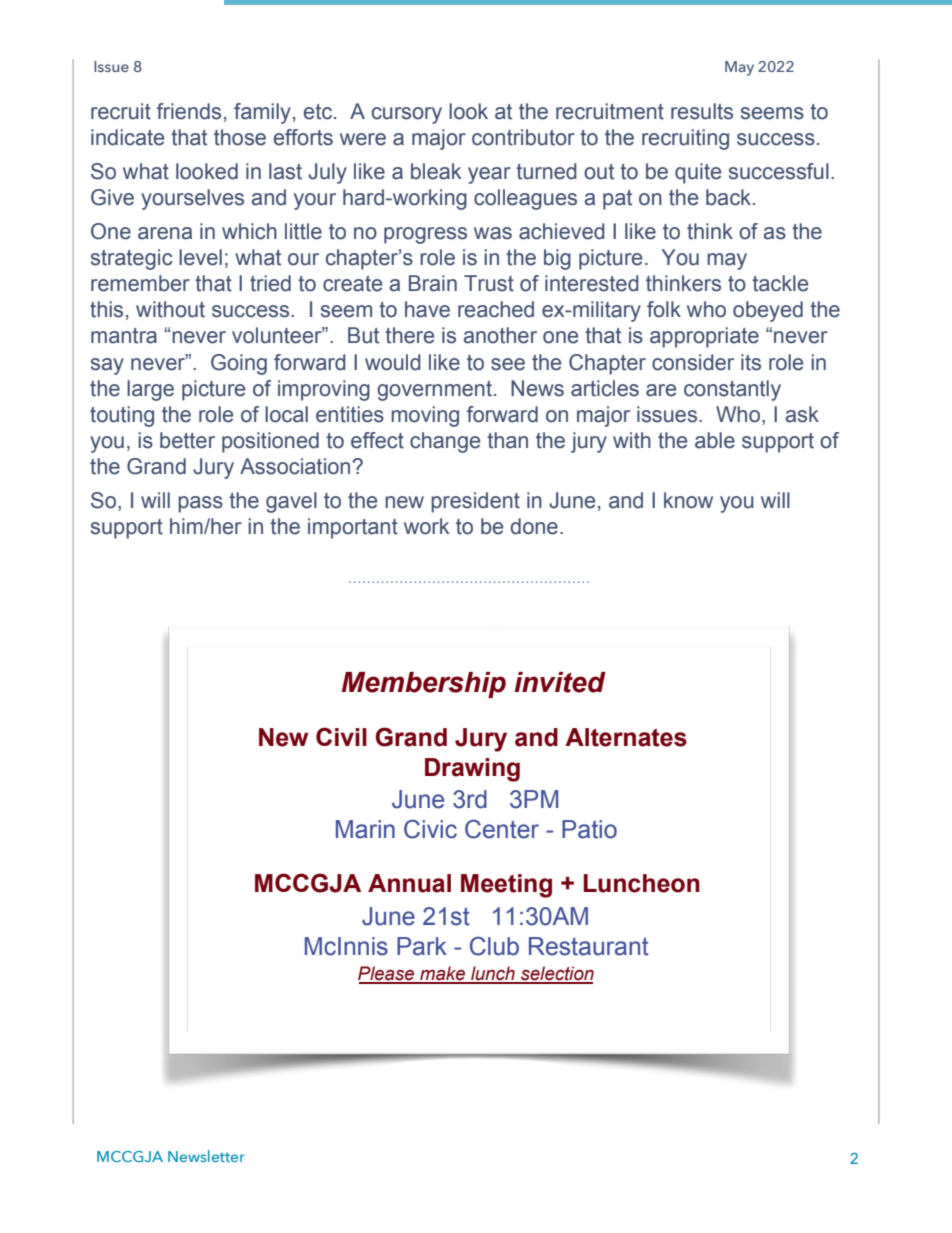  Describe the element at coordinates (475, 502) in the screenshot. I see `president` at that location.
